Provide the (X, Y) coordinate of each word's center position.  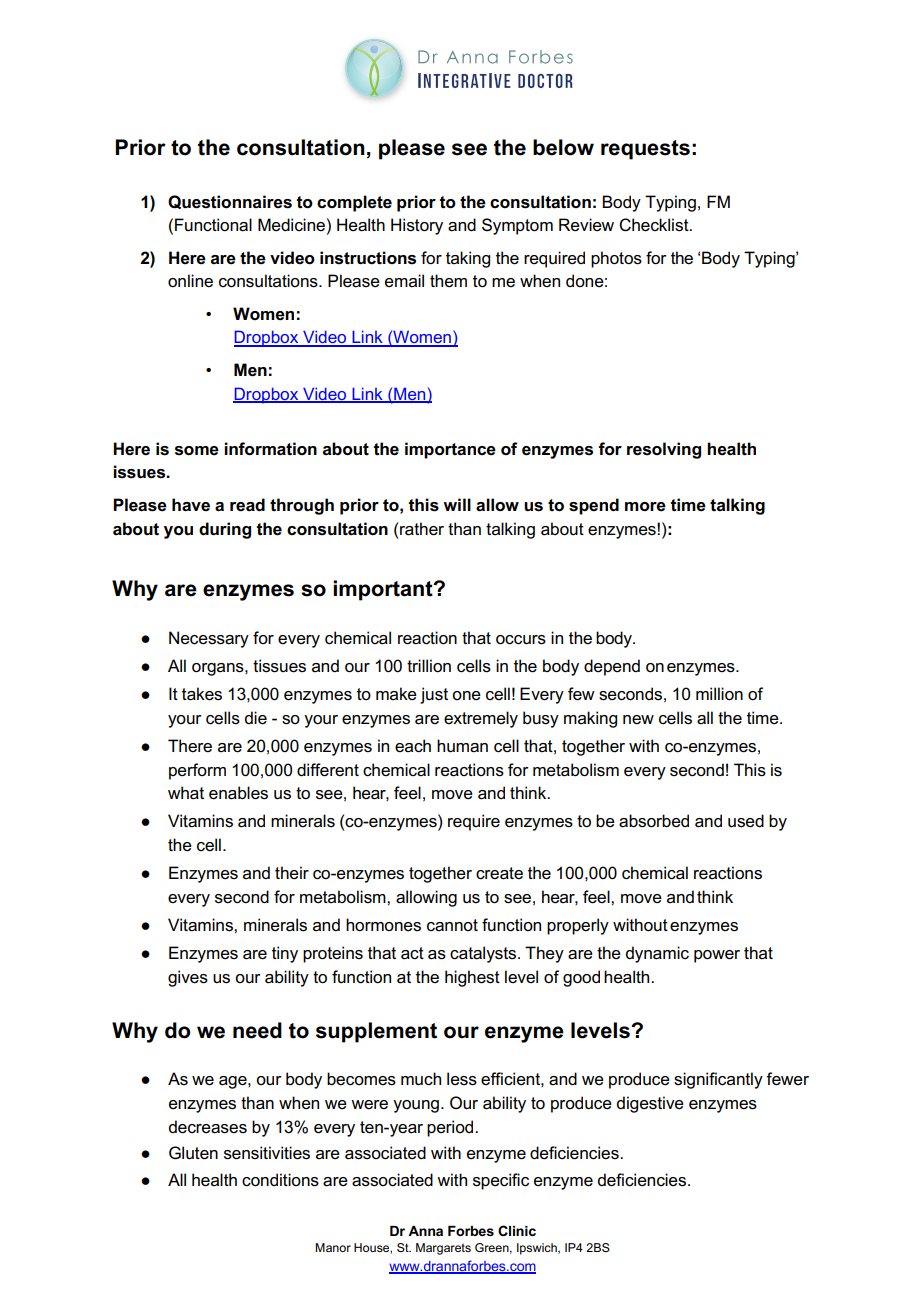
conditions (280, 1180)
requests (645, 150)
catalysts (484, 954)
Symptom (517, 226)
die (256, 718)
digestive (650, 1104)
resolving (664, 450)
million (719, 694)
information (270, 449)
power (717, 956)
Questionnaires (230, 202)
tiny (285, 954)
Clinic (517, 1230)
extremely (481, 719)
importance (450, 450)
